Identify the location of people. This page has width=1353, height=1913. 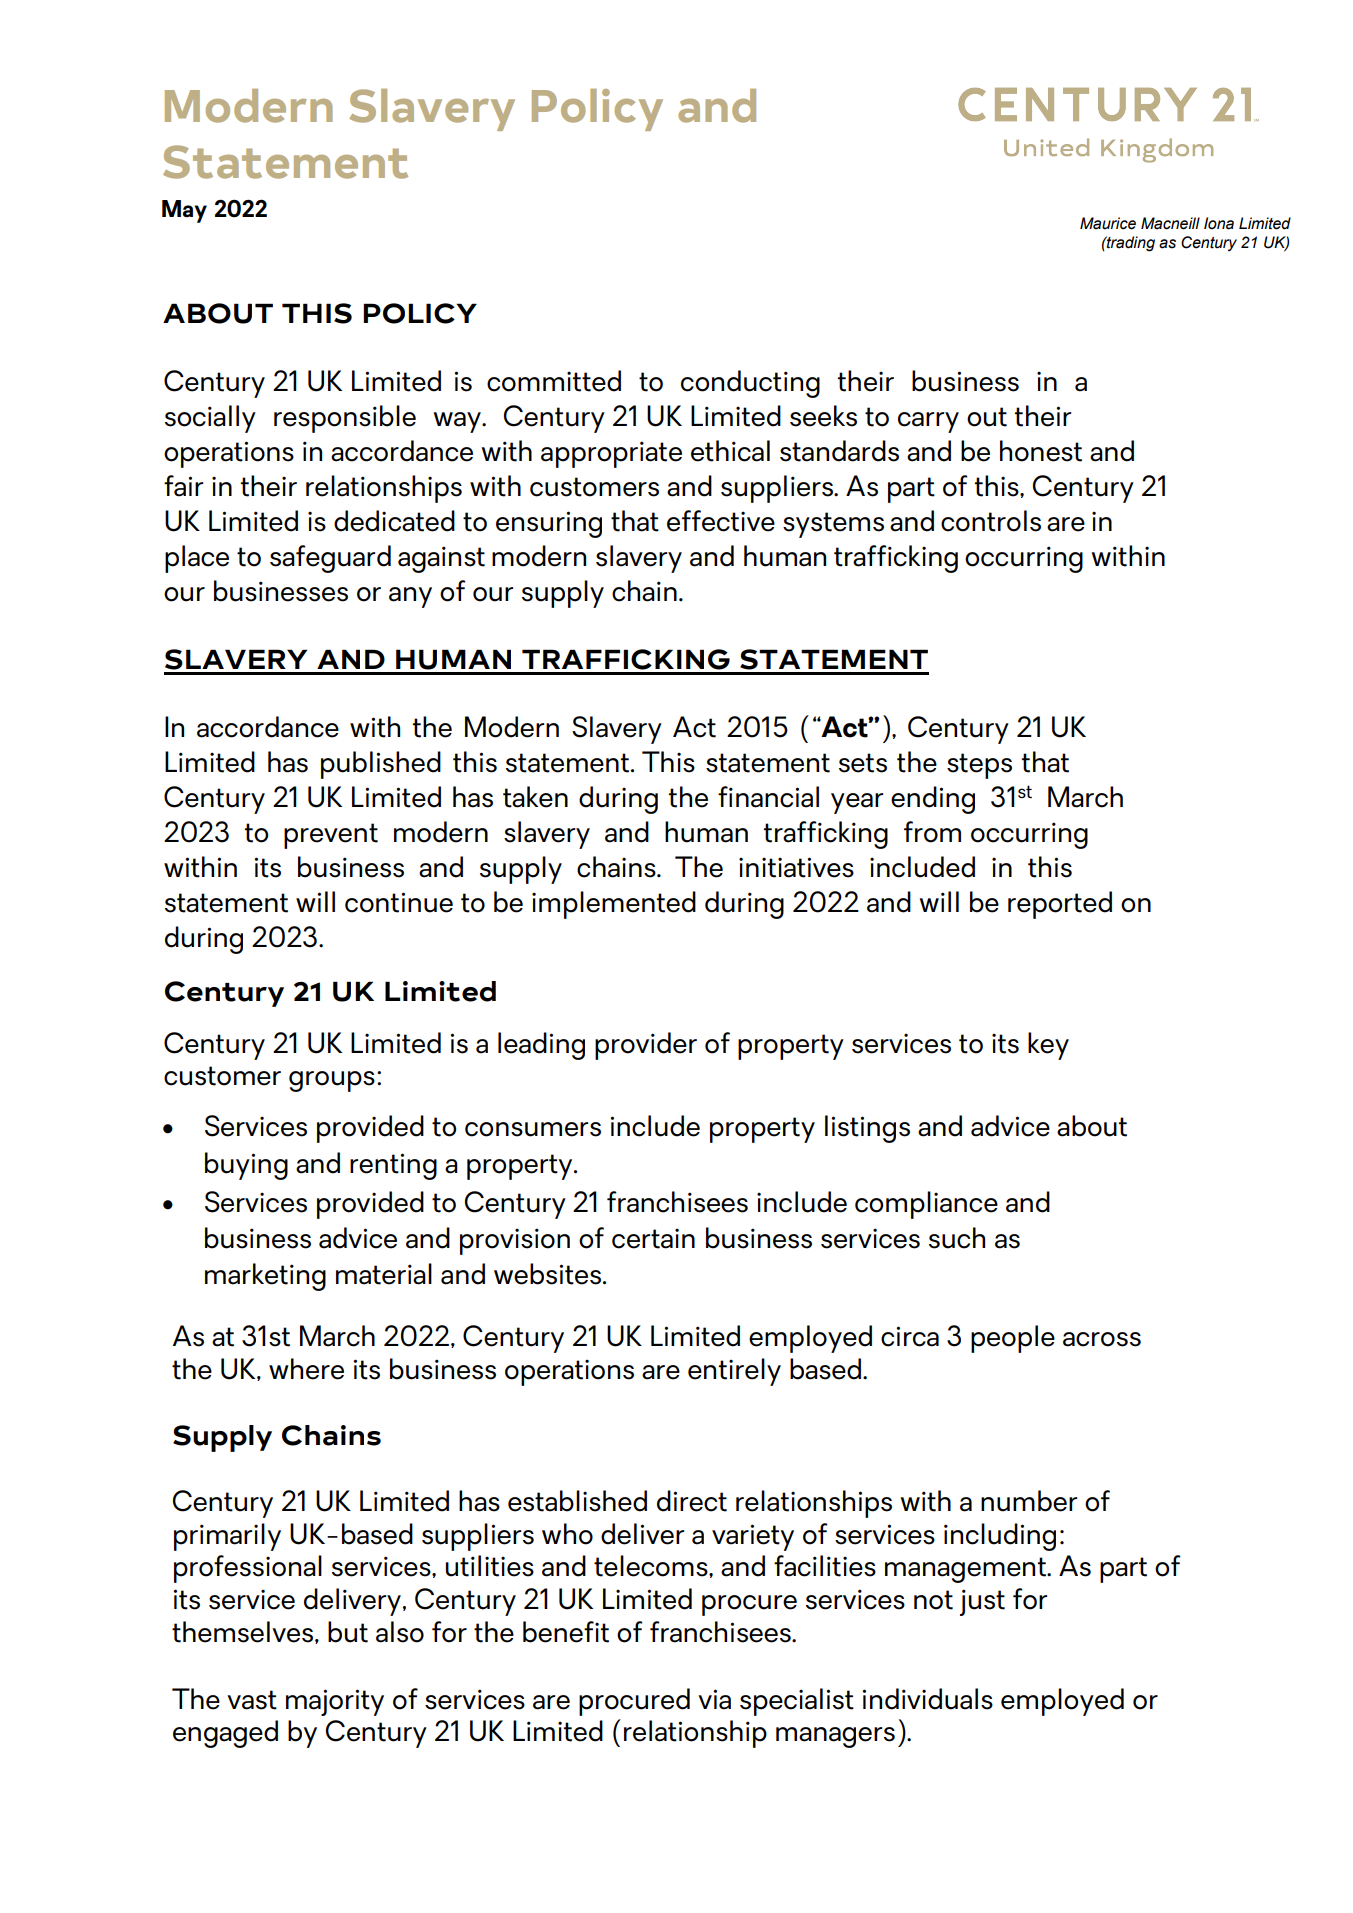
(1013, 1339).
